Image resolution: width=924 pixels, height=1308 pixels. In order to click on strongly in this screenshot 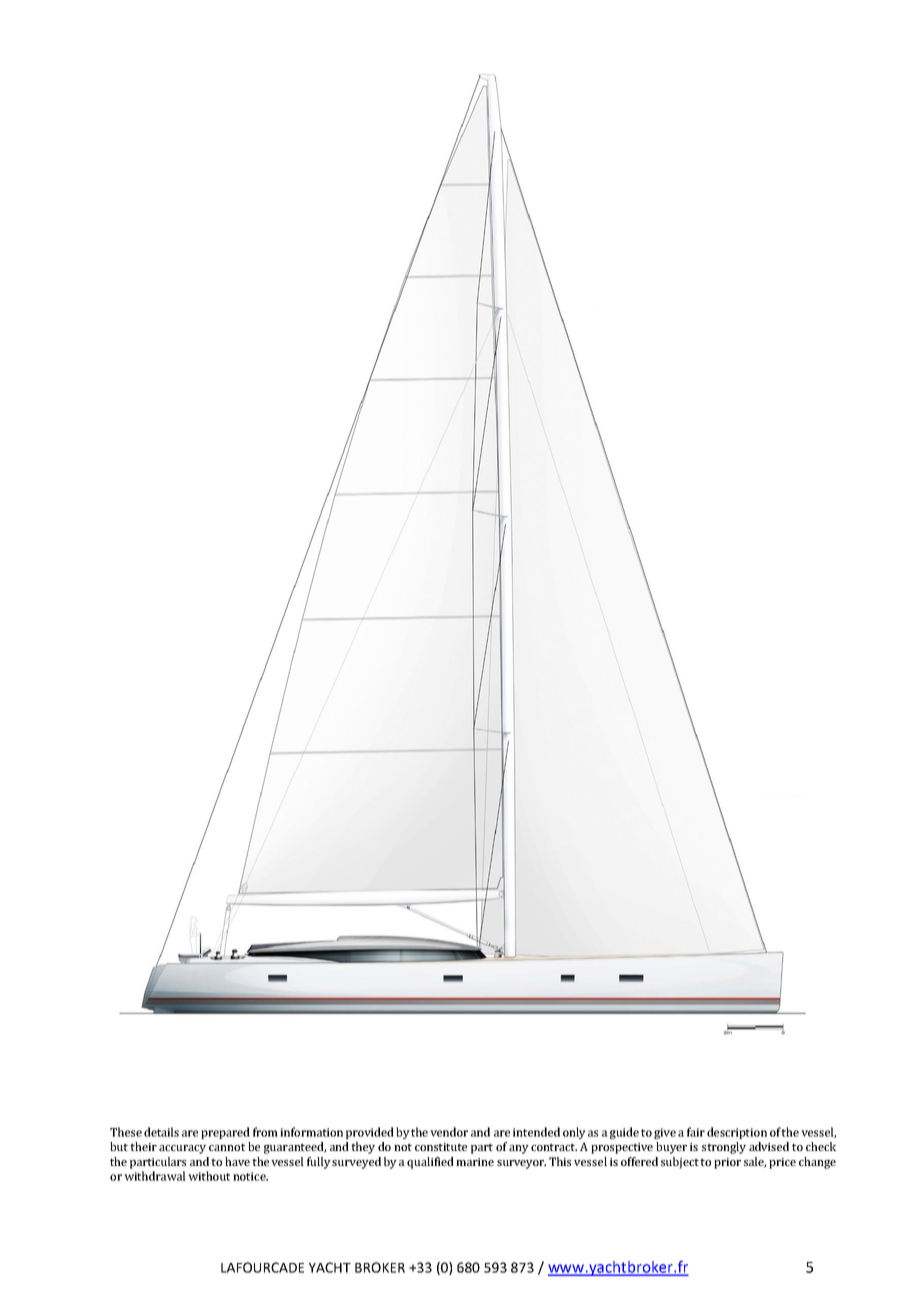, I will do `click(724, 1148)`.
